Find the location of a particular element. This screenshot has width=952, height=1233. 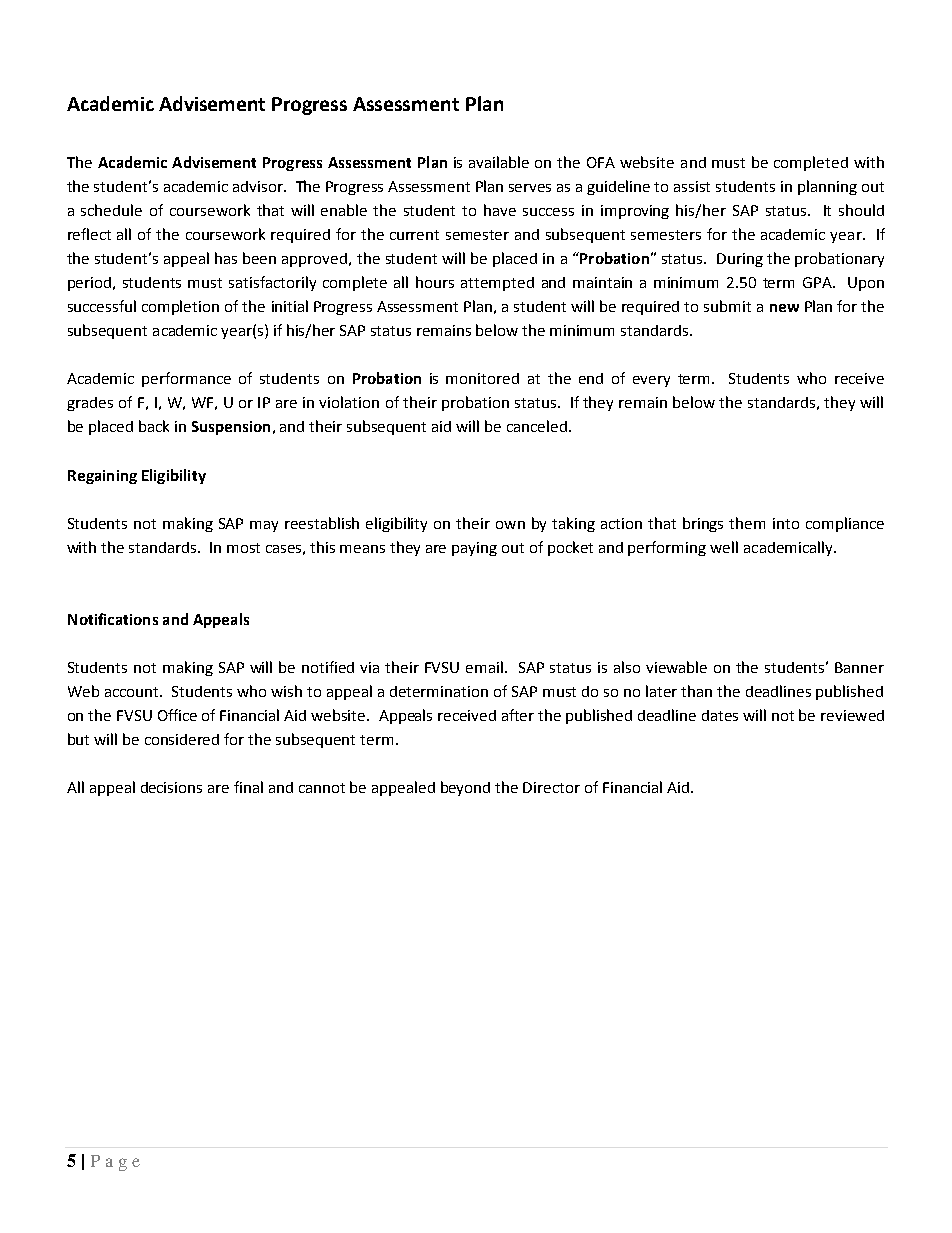

advisor is located at coordinates (259, 186).
